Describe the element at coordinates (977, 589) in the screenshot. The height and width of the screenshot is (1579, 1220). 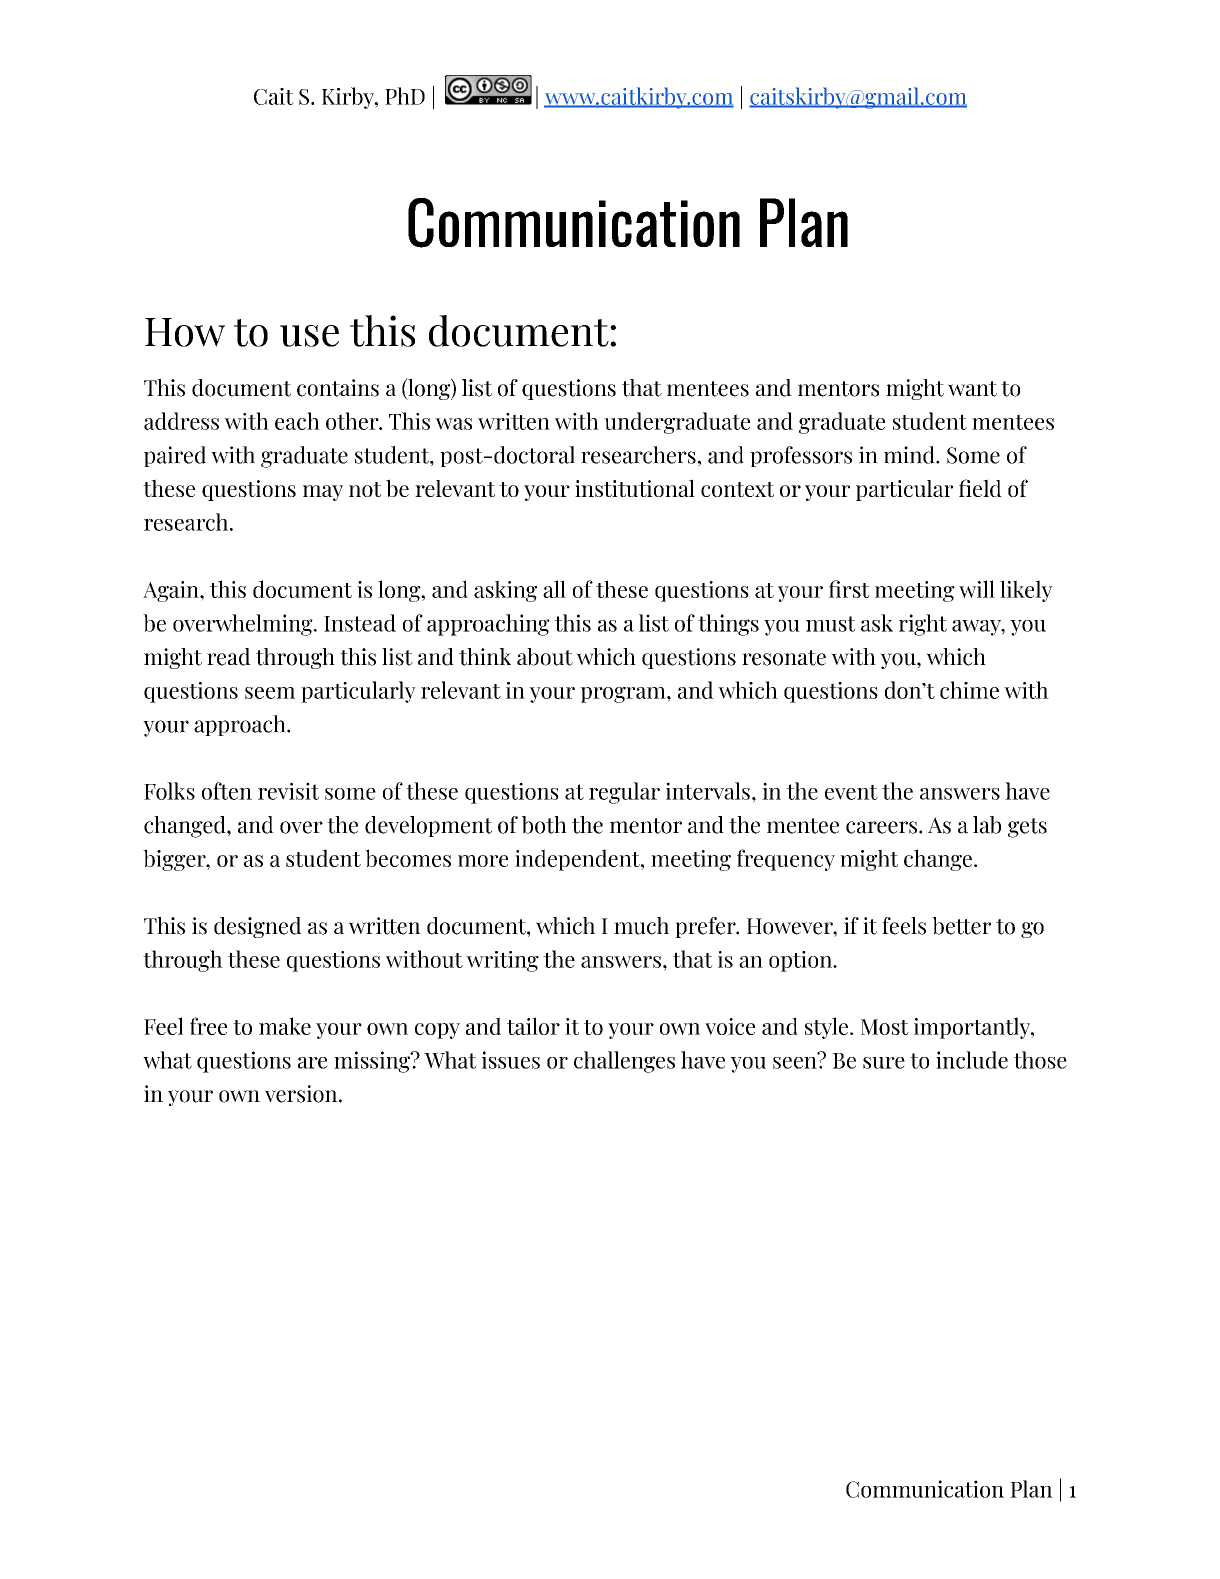
I see `will` at that location.
